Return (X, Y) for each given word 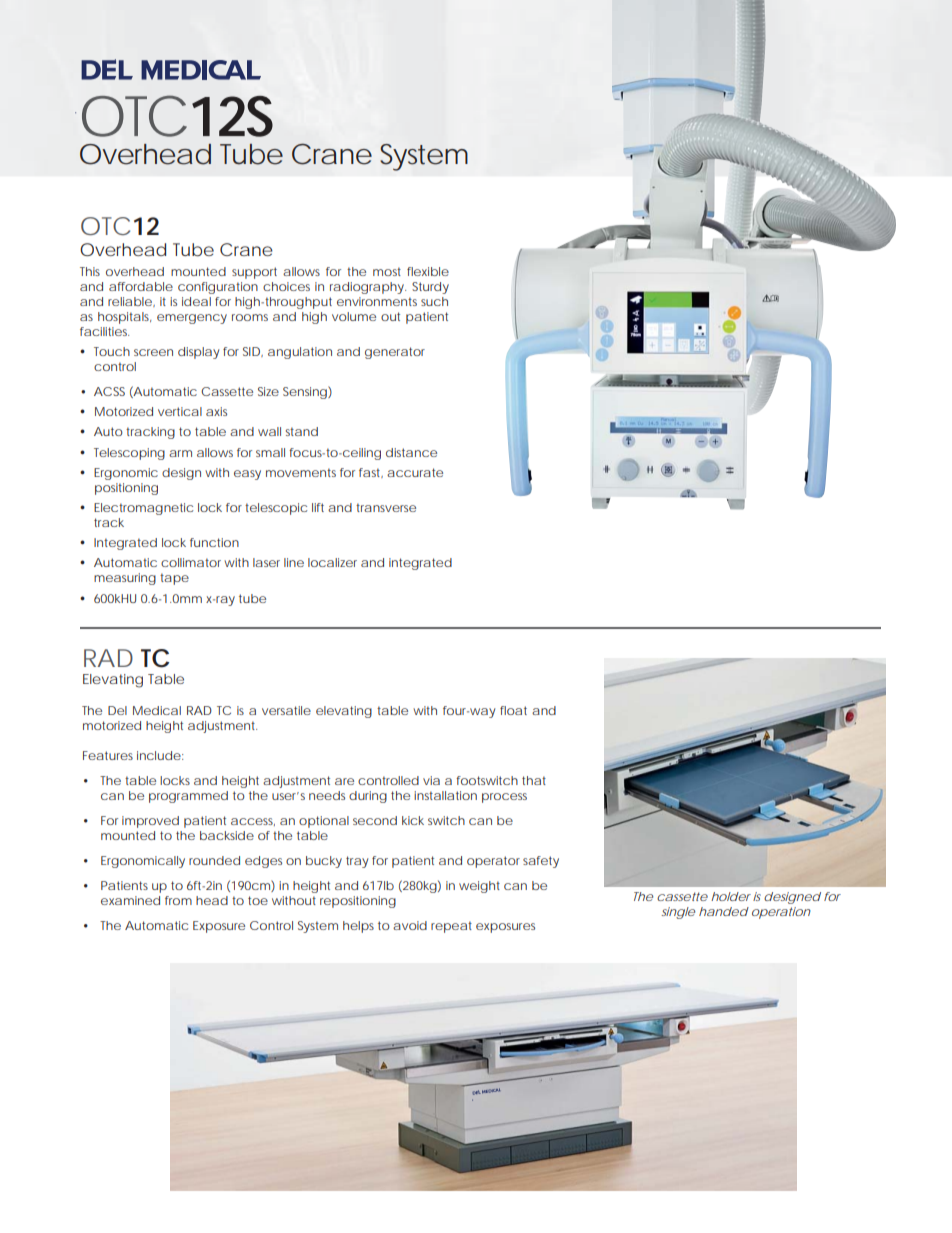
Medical (157, 710)
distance (411, 452)
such (434, 301)
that (534, 780)
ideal (196, 301)
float (513, 710)
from (178, 900)
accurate (415, 472)
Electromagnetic (143, 509)
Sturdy (430, 288)
